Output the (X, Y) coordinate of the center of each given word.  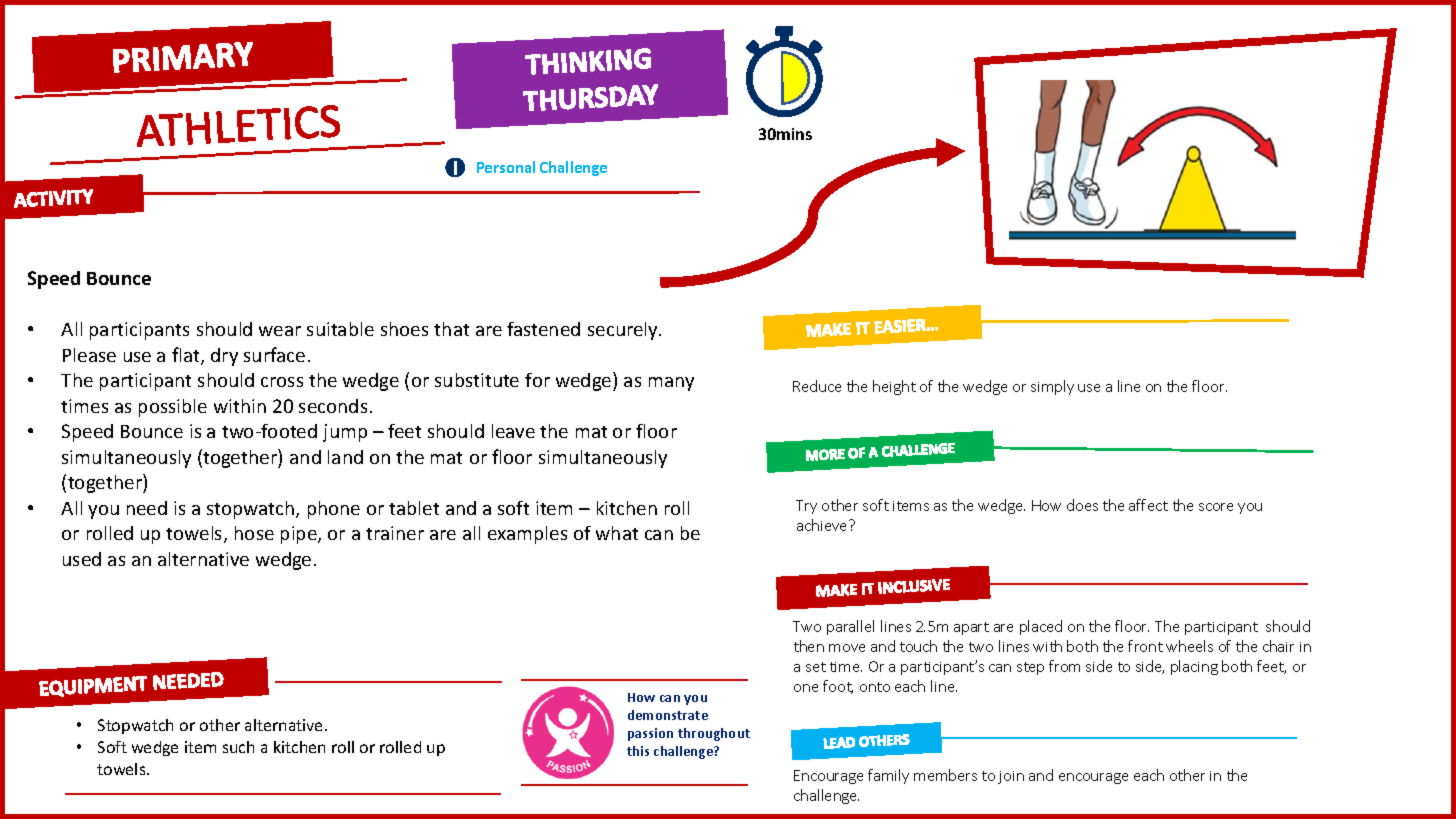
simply (1052, 387)
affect (1148, 505)
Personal (506, 167)
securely (624, 331)
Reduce (817, 386)
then (809, 646)
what (617, 533)
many (671, 384)
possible (173, 408)
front (1145, 646)
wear (280, 331)
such (238, 747)
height (894, 387)
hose (254, 533)
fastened (543, 329)
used (82, 559)
